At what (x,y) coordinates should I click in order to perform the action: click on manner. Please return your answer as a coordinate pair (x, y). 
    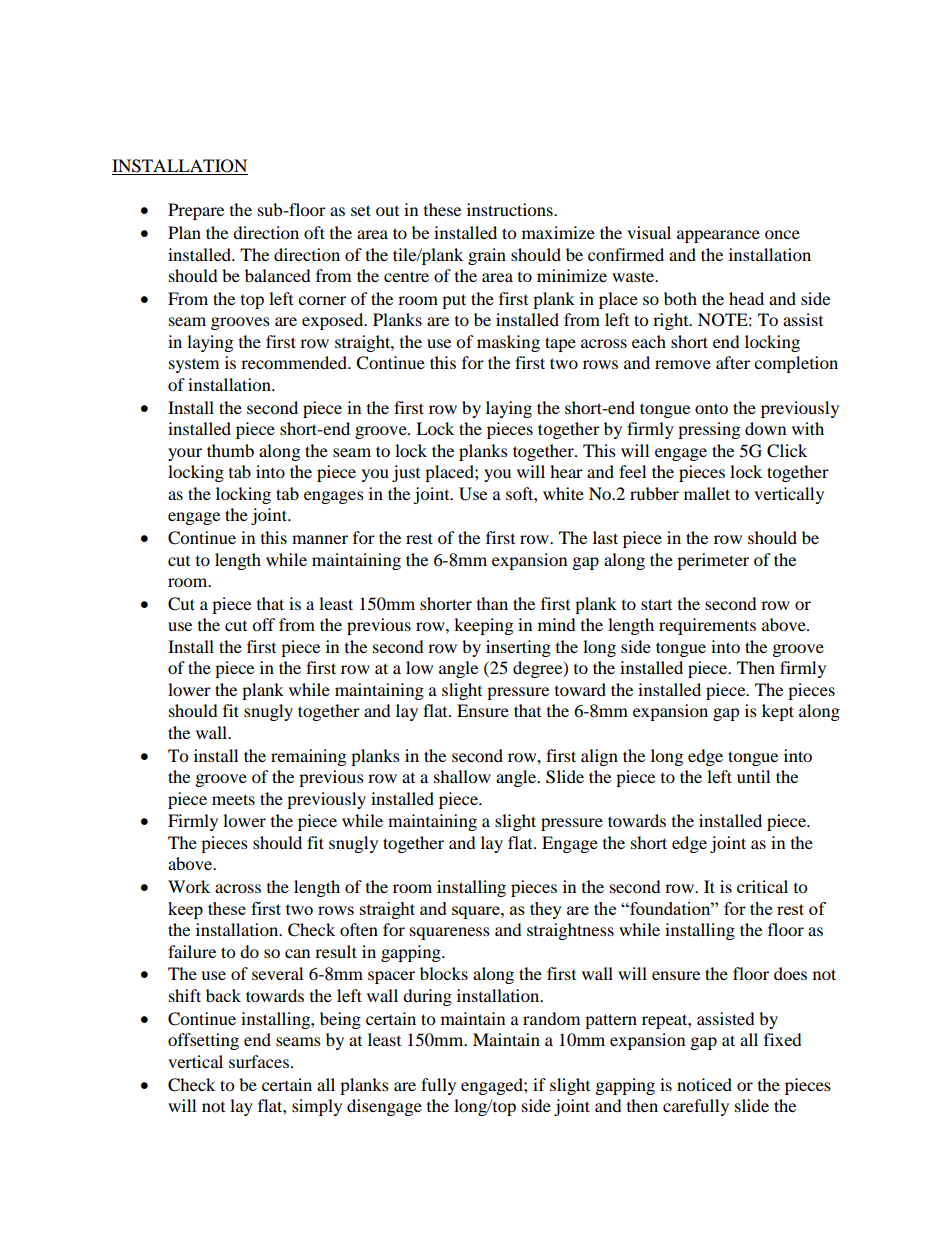
    Looking at the image, I should click on (320, 539).
